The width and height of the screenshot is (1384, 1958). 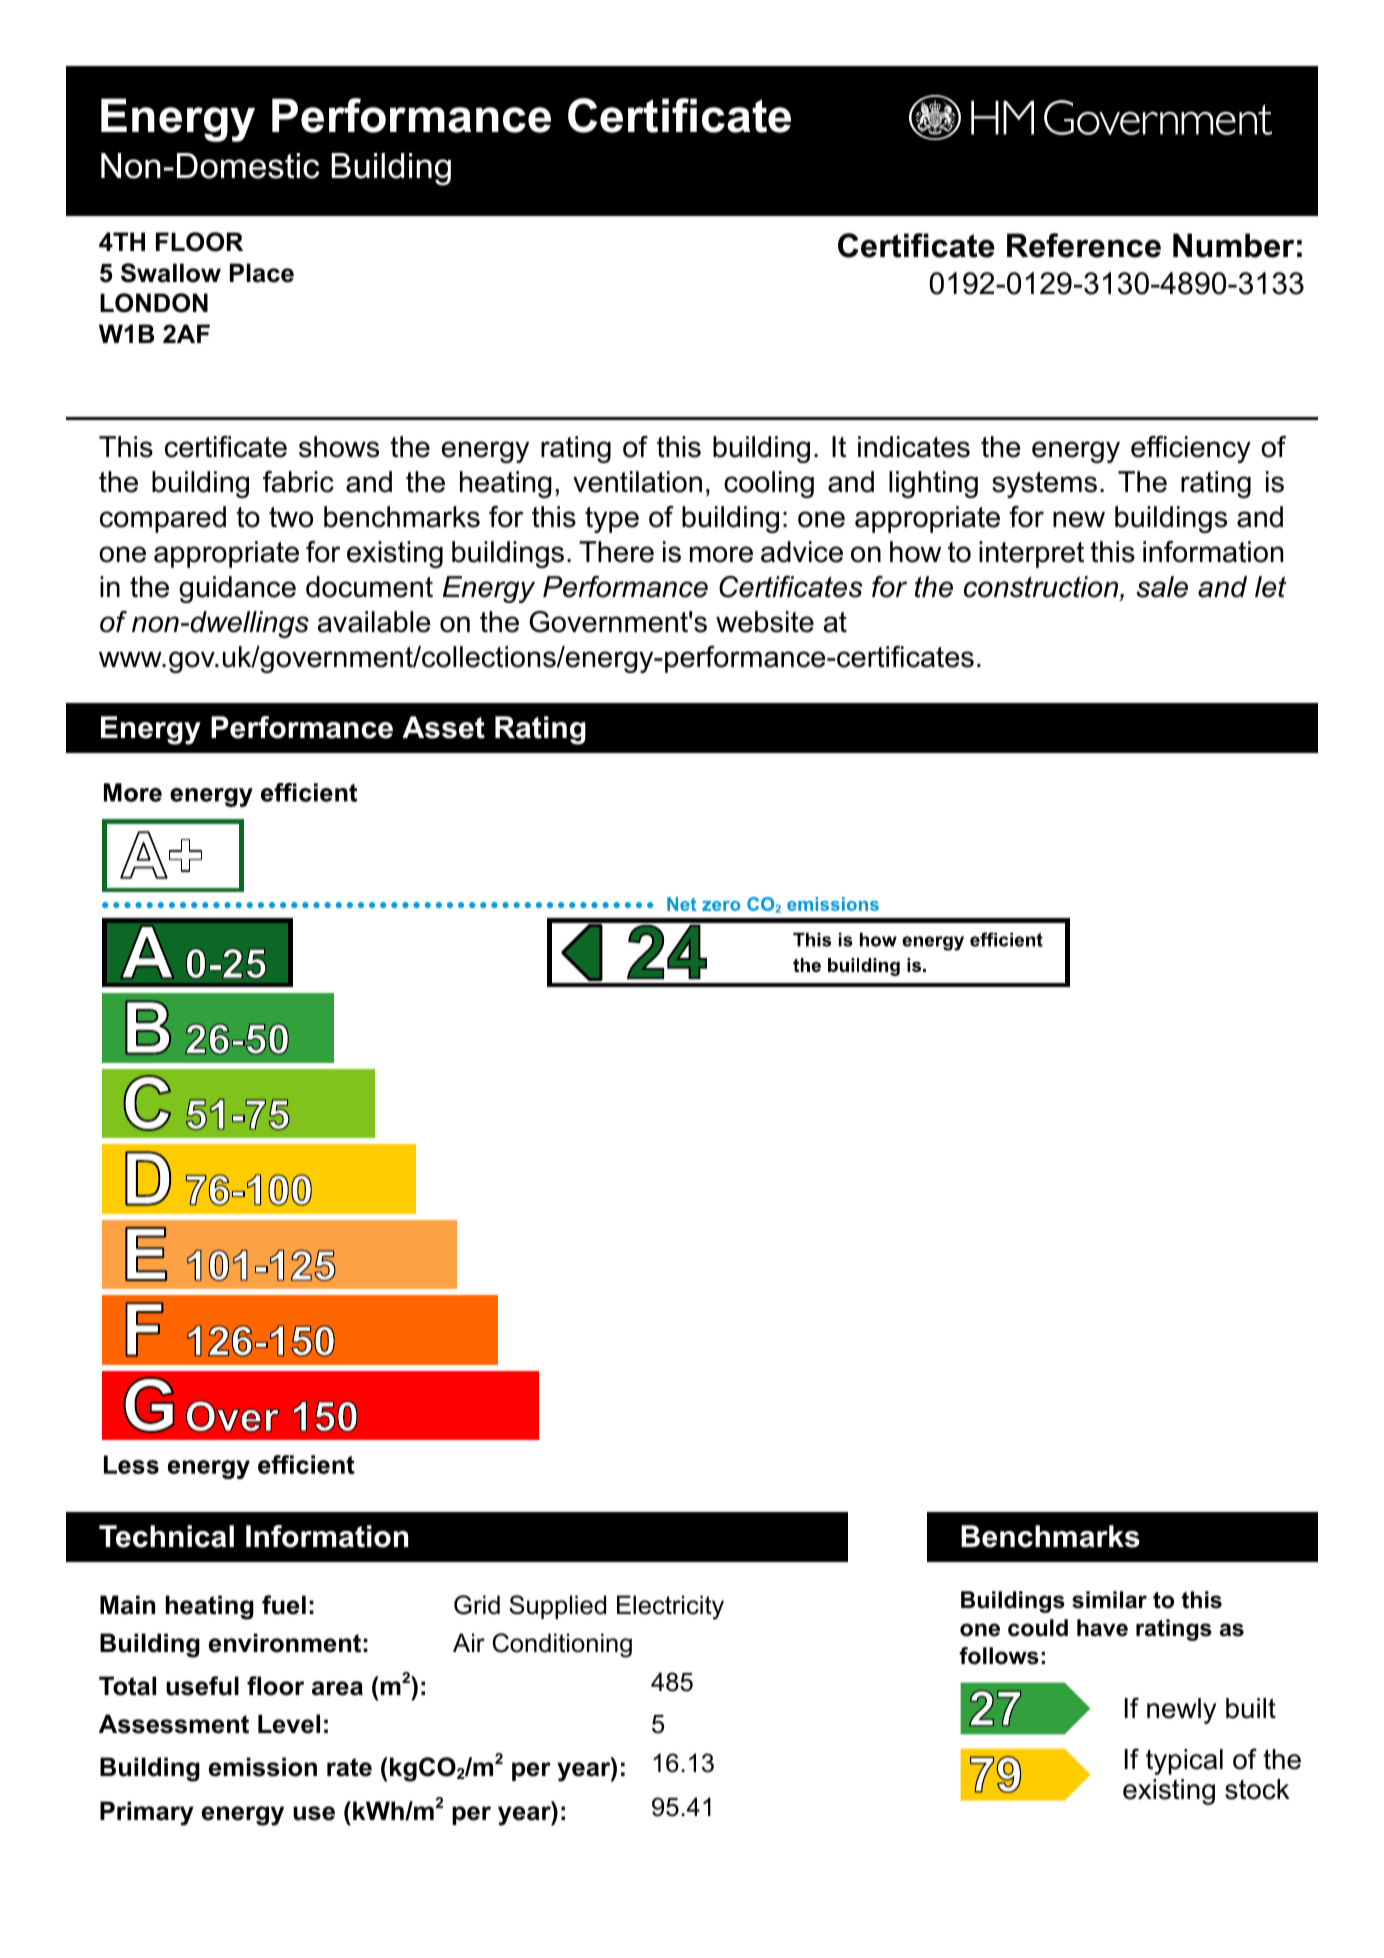 I want to click on Technical, so click(x=166, y=1536).
